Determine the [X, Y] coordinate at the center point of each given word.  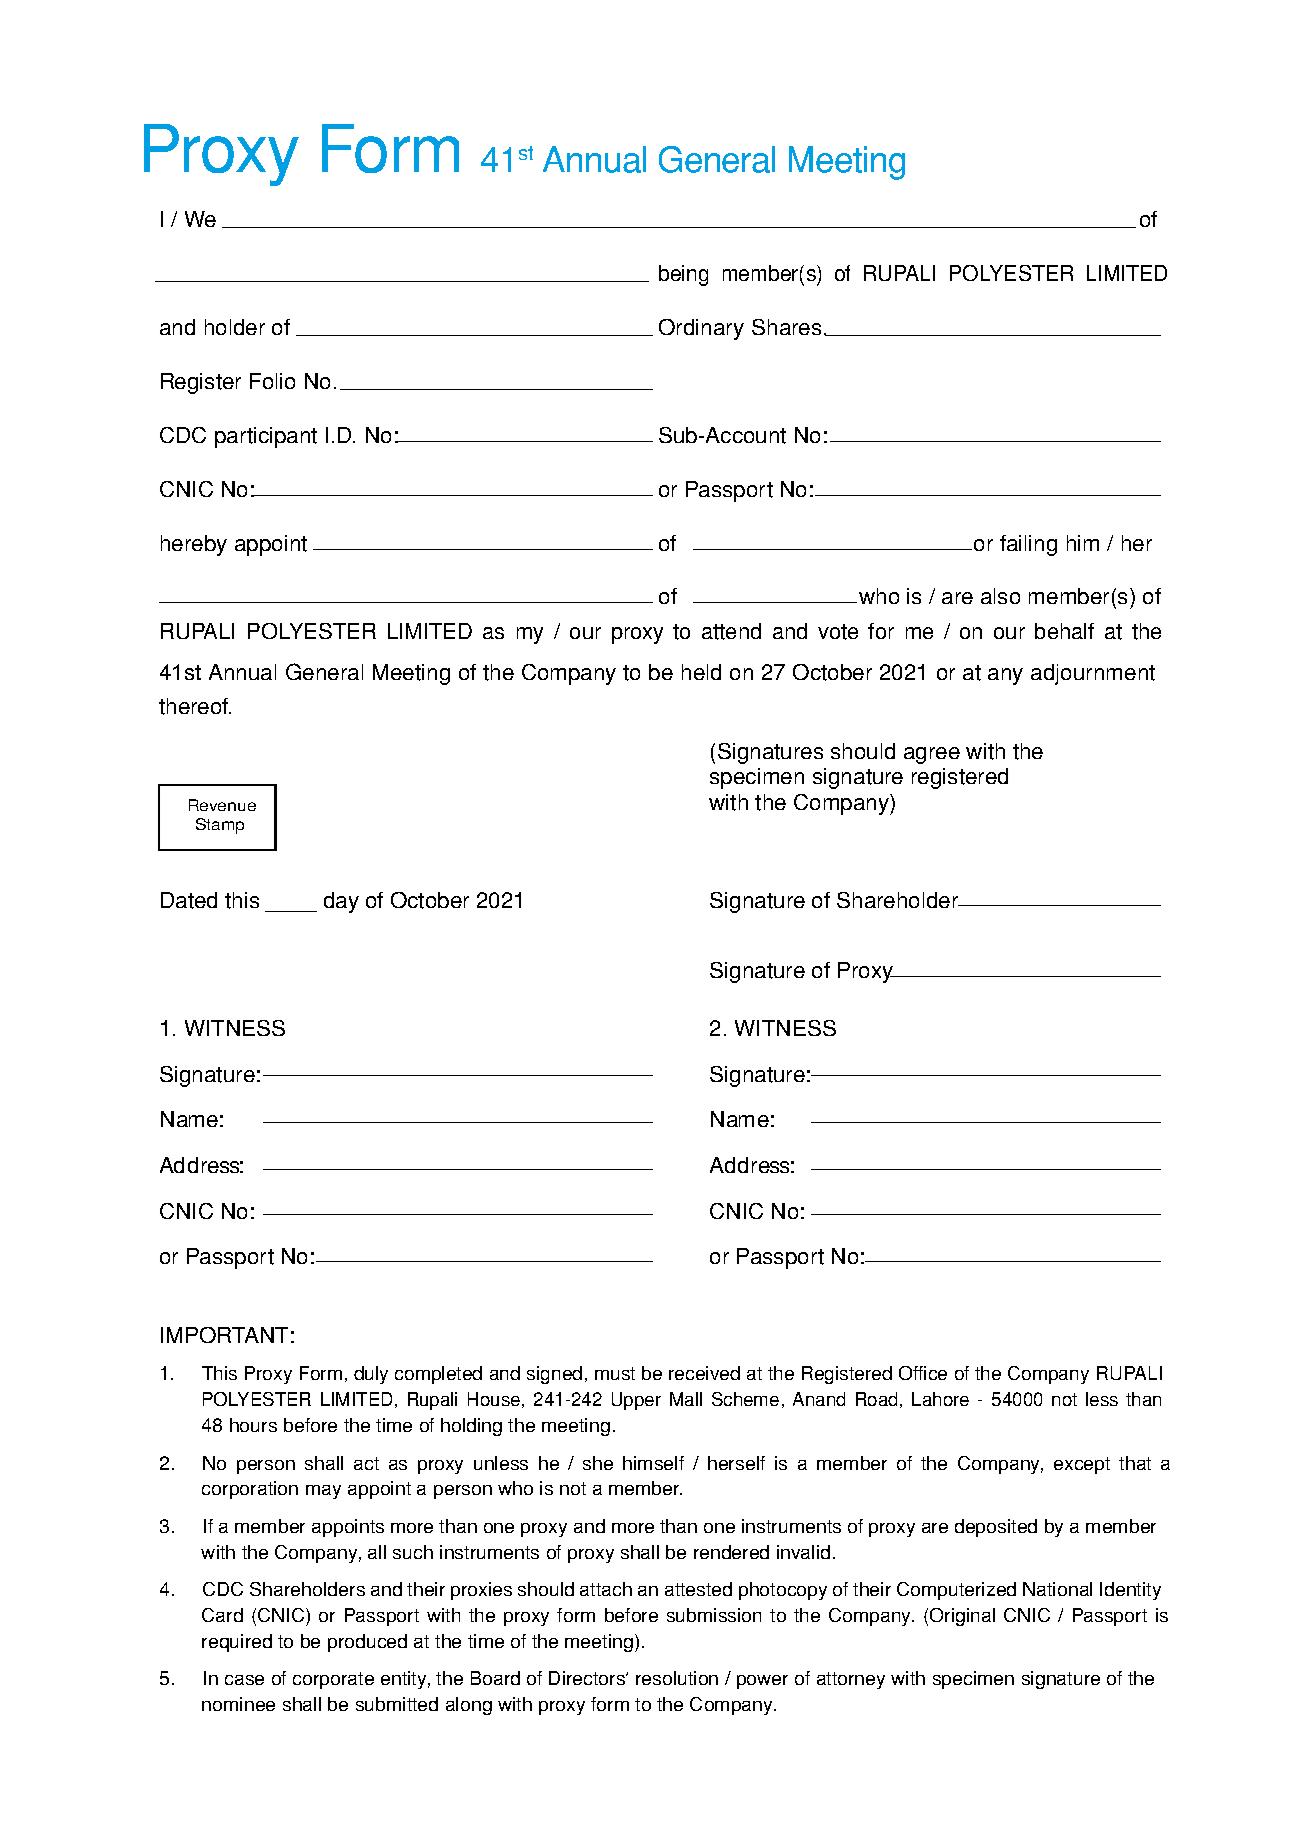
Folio [272, 381]
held [701, 672]
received [704, 1373]
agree [932, 755]
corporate [333, 1680]
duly [371, 1375]
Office [923, 1373]
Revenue [222, 805]
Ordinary [701, 329]
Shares [786, 327]
